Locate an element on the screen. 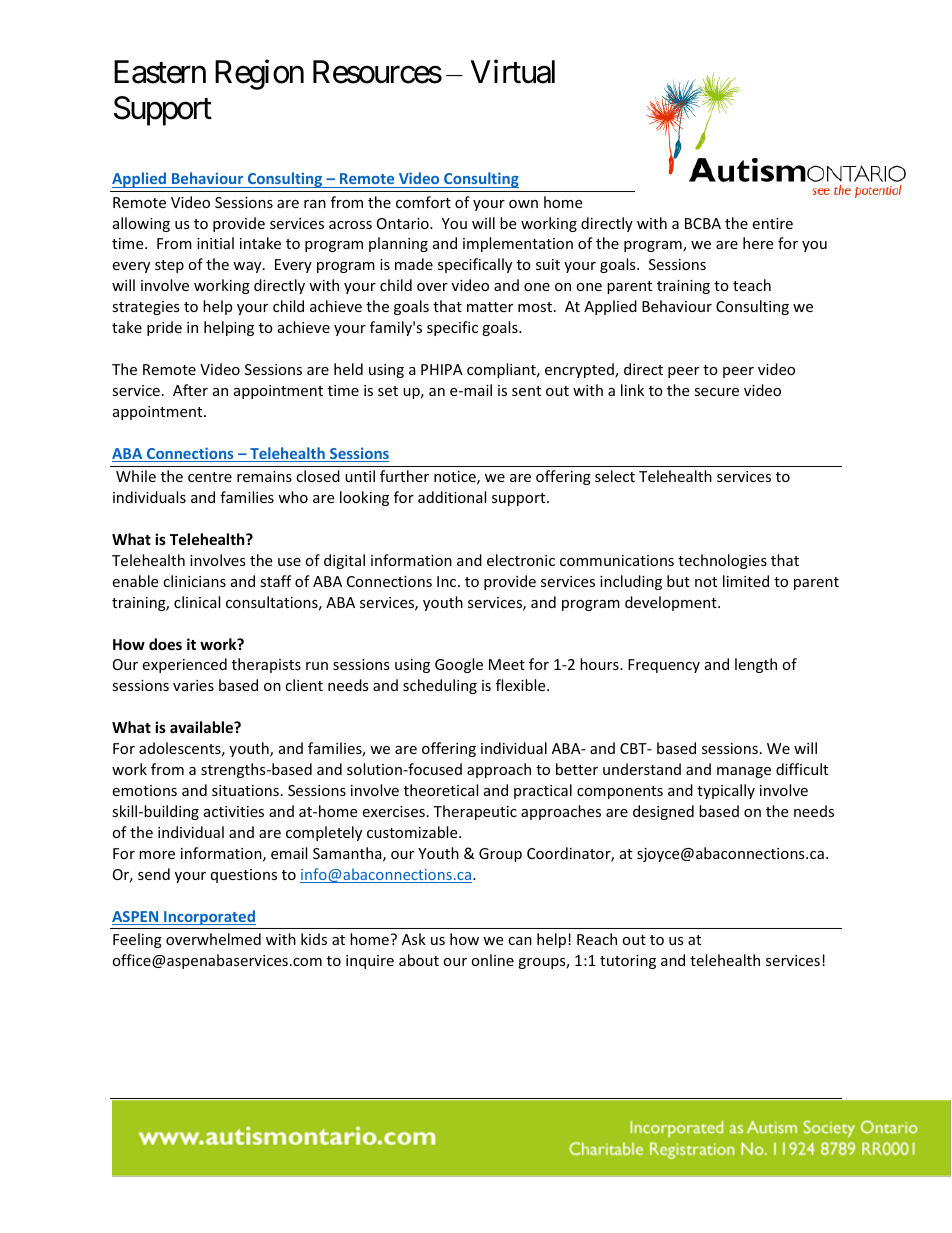 The height and width of the screenshot is (1233, 952). Virtual is located at coordinates (512, 72).
